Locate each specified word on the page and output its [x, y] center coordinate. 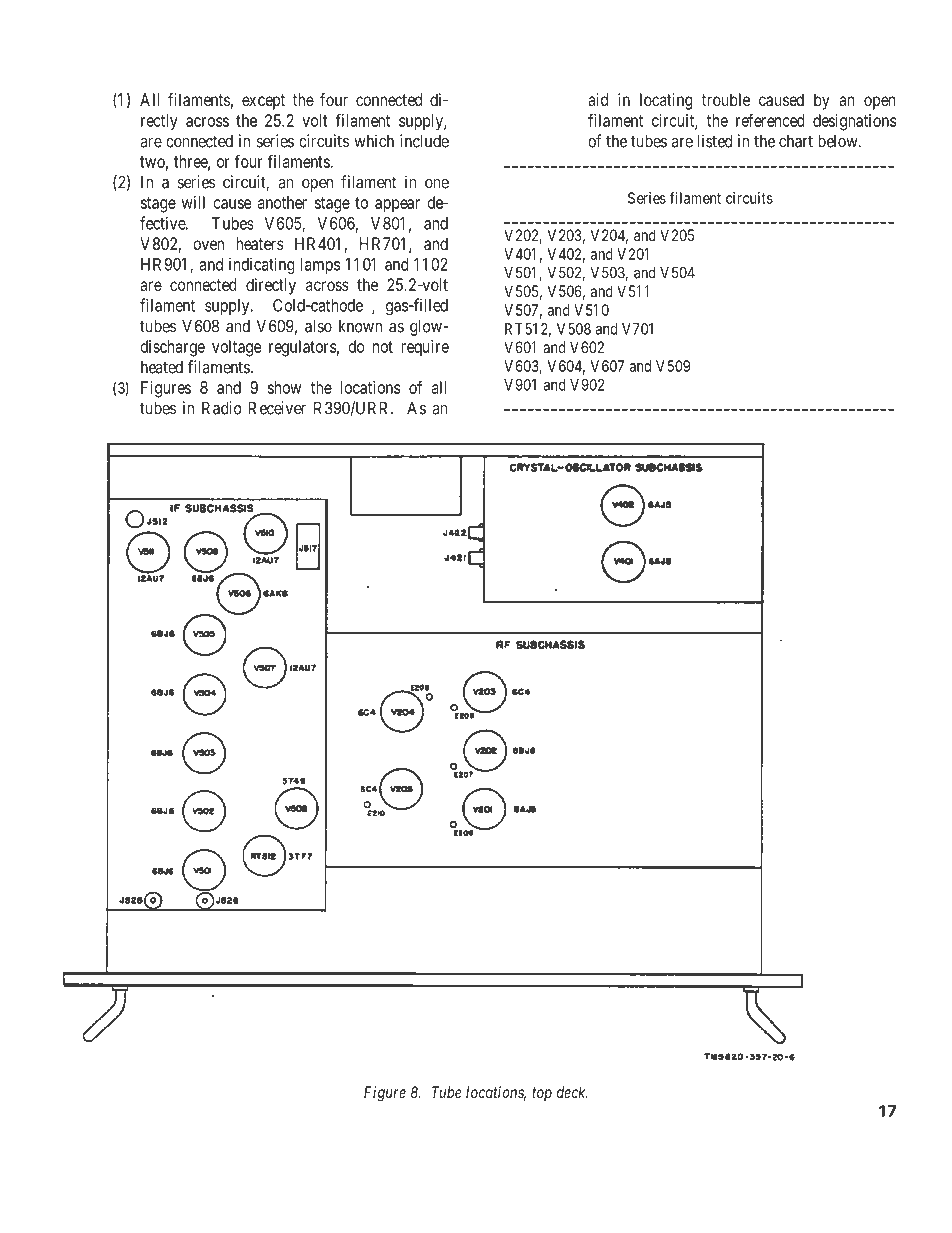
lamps [320, 266]
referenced [770, 120]
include [424, 141]
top [542, 1094]
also [318, 326]
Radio [221, 408]
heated [162, 367]
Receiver [277, 408]
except [263, 102]
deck [572, 1092]
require [425, 348]
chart [796, 141]
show [284, 387]
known [360, 326]
